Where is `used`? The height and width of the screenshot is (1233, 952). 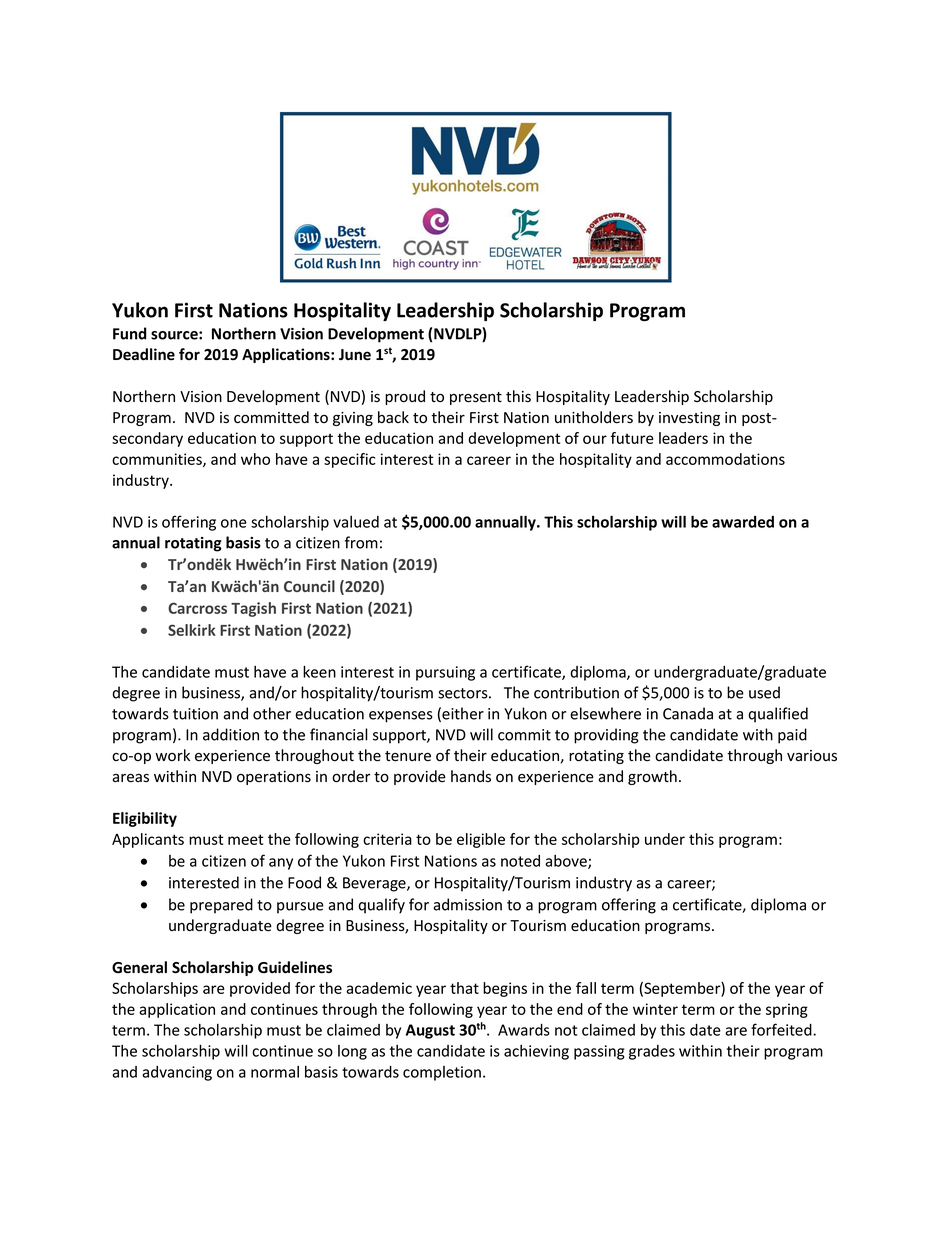
used is located at coordinates (764, 692).
